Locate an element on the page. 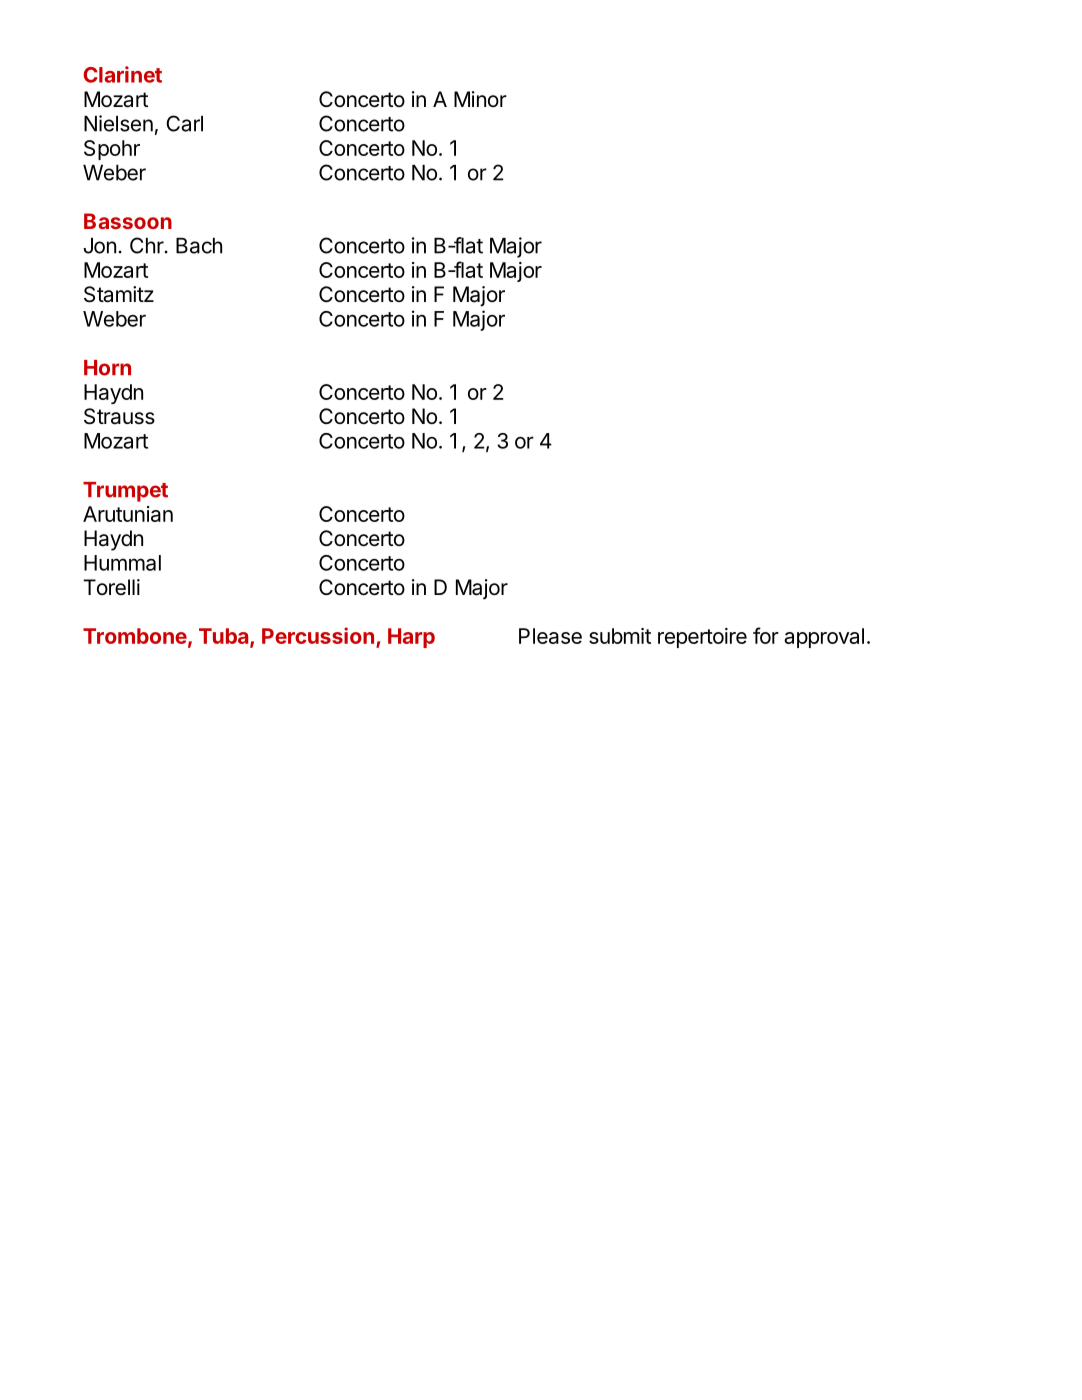  Nielsen is located at coordinates (118, 123).
